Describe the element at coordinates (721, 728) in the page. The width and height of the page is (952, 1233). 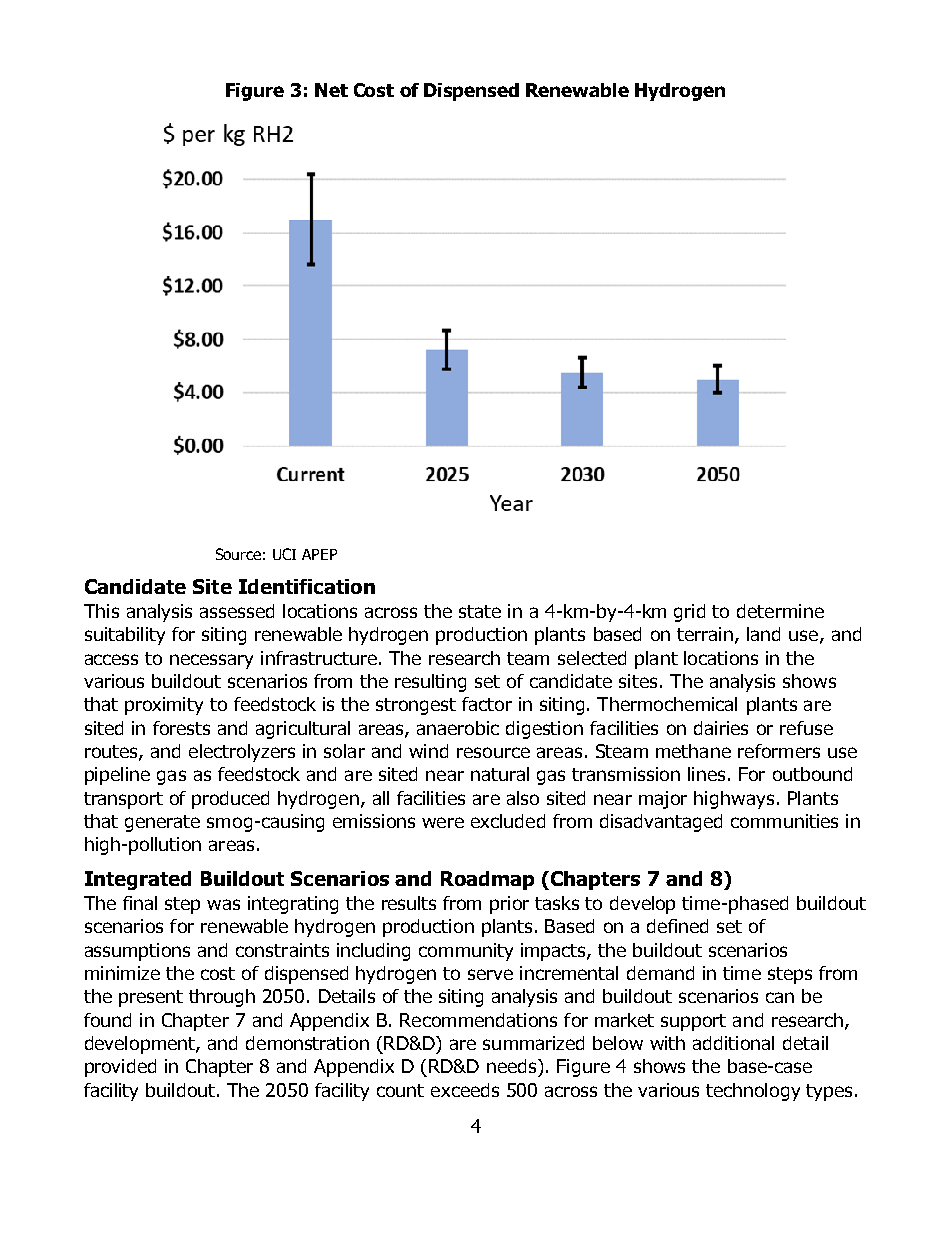
I see `dairies` at that location.
